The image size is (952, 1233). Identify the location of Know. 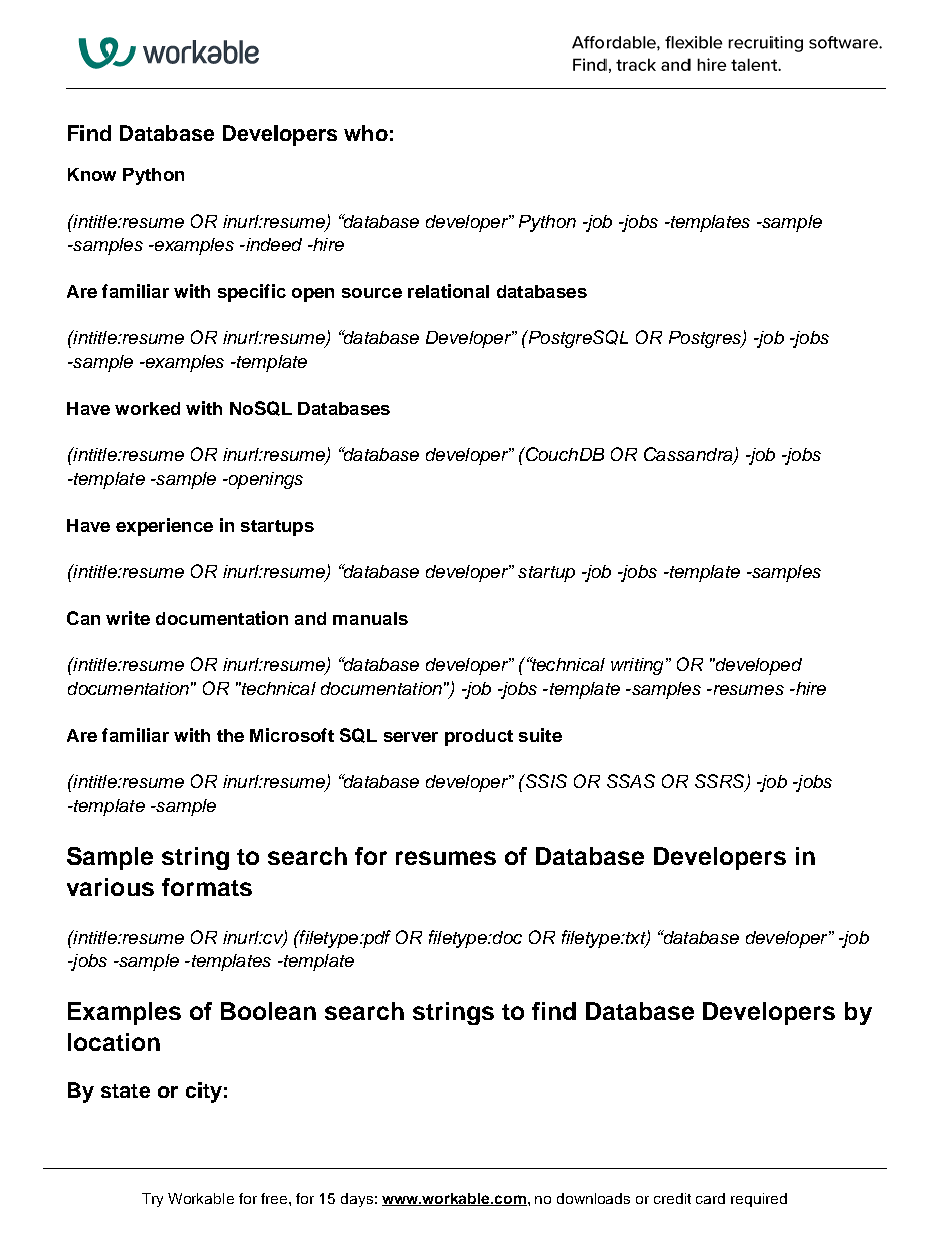
(92, 174).
